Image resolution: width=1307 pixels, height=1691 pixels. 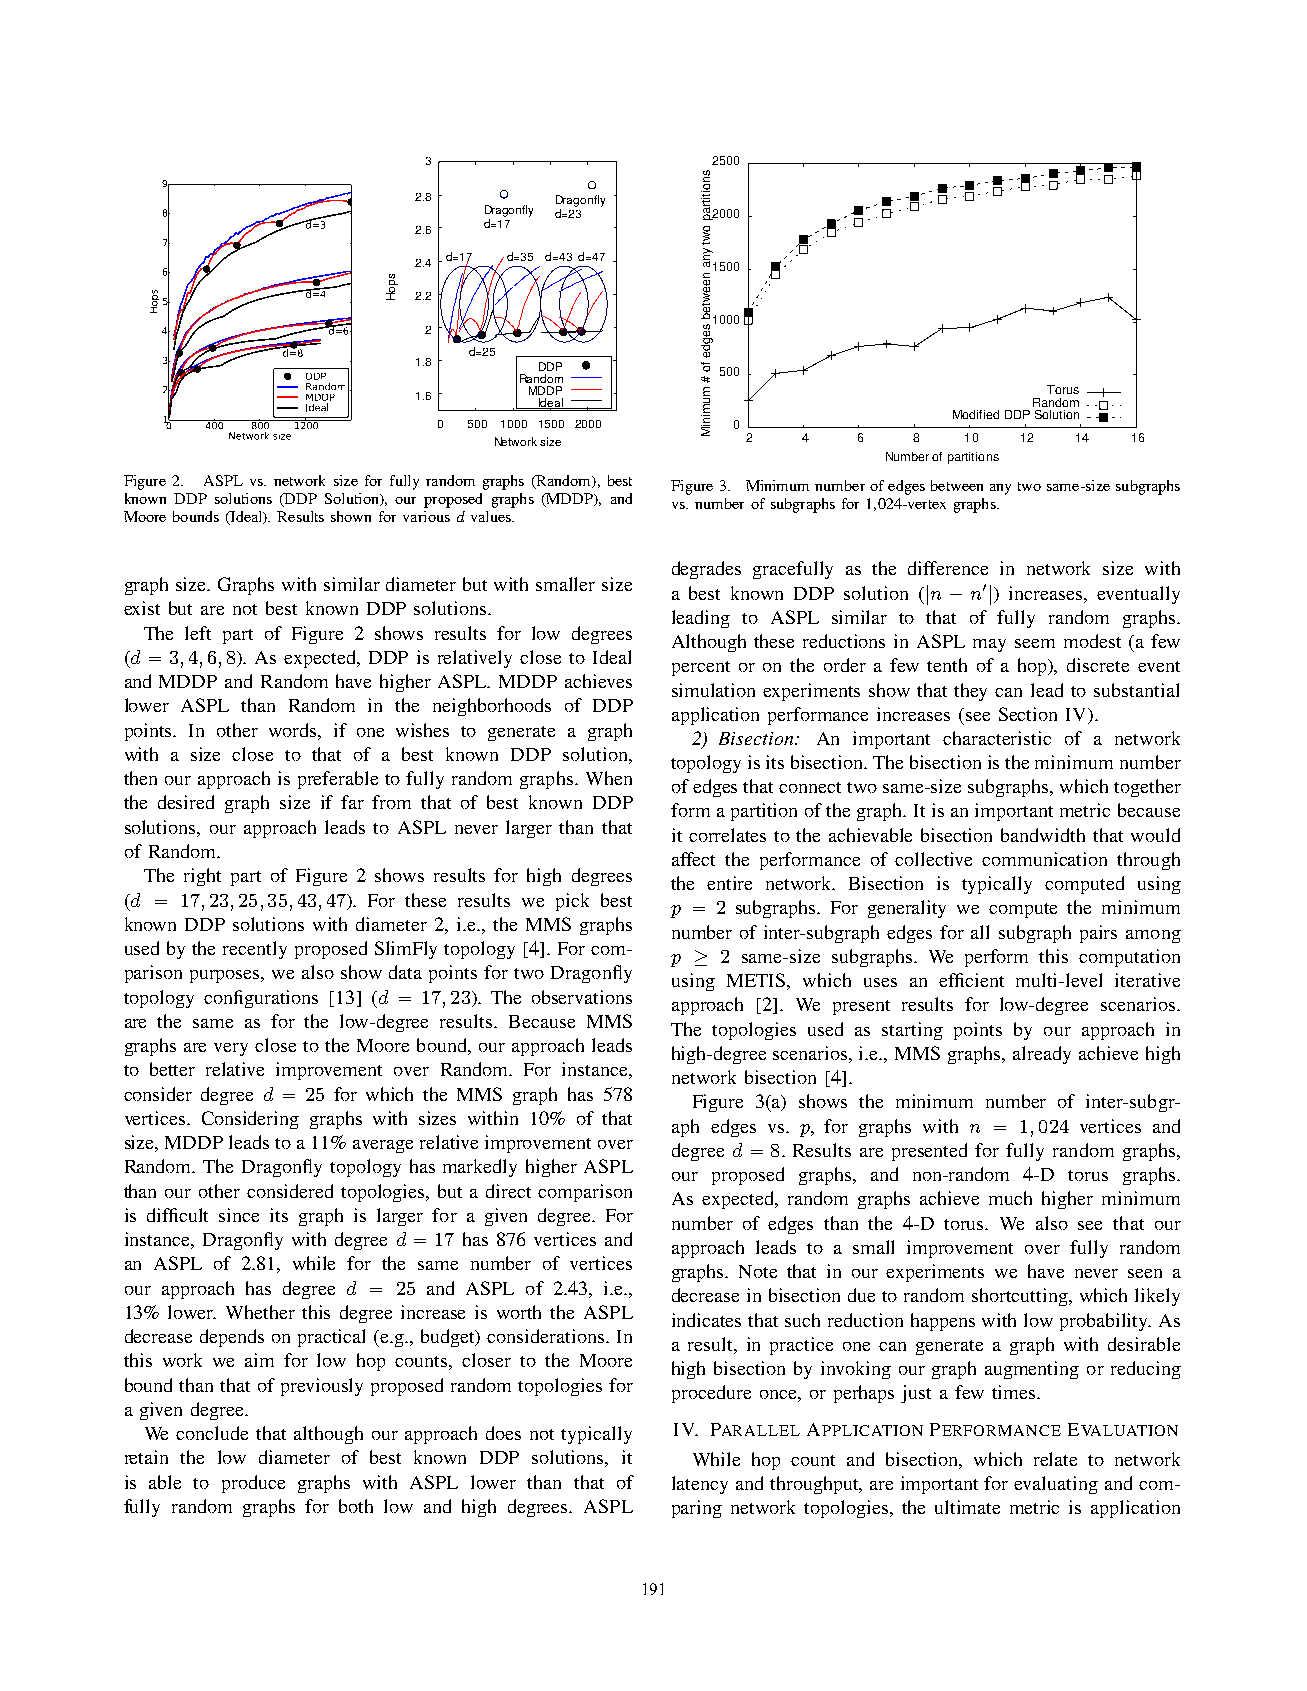 I want to click on produce, so click(x=253, y=1484).
